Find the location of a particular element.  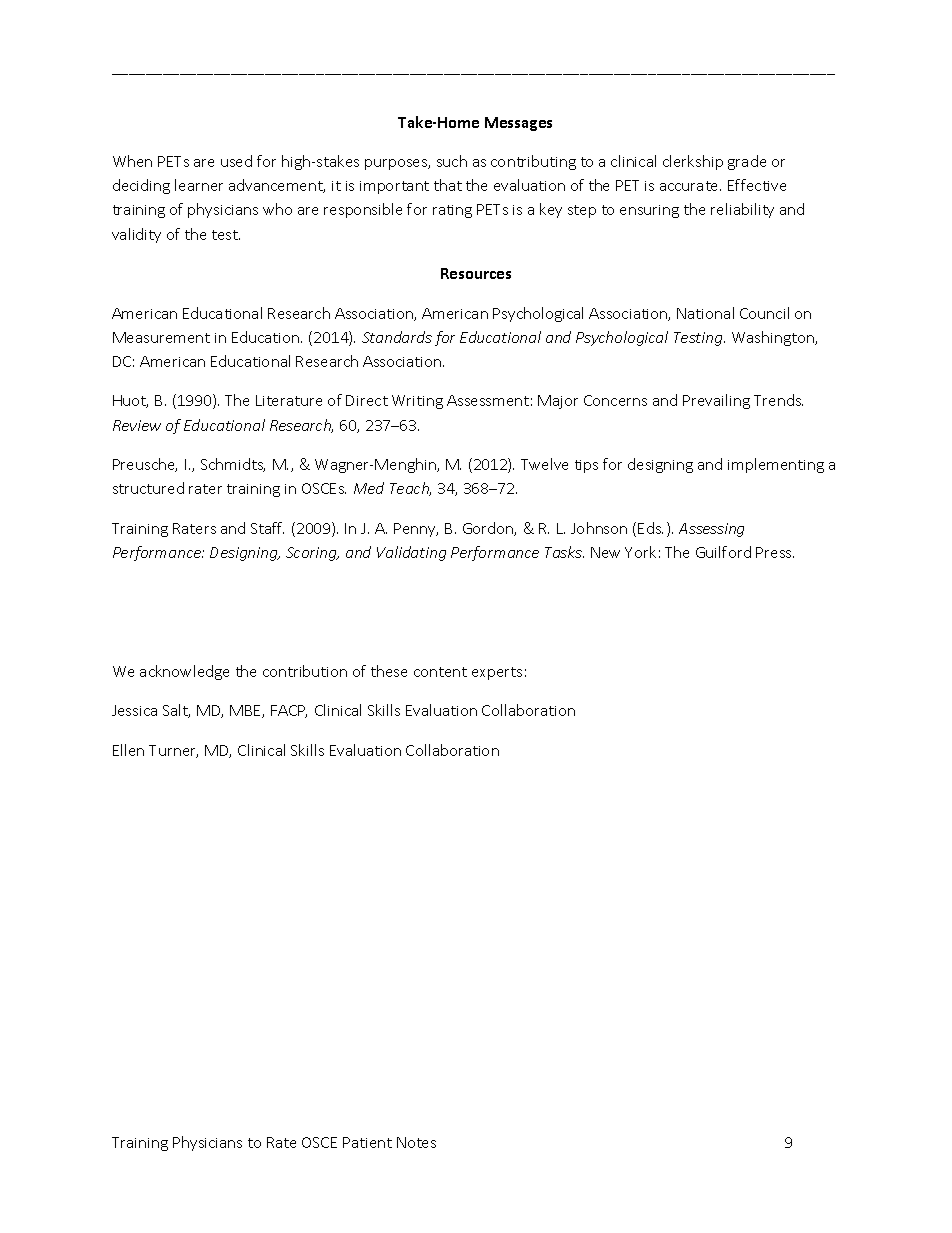

grade is located at coordinates (747, 162).
